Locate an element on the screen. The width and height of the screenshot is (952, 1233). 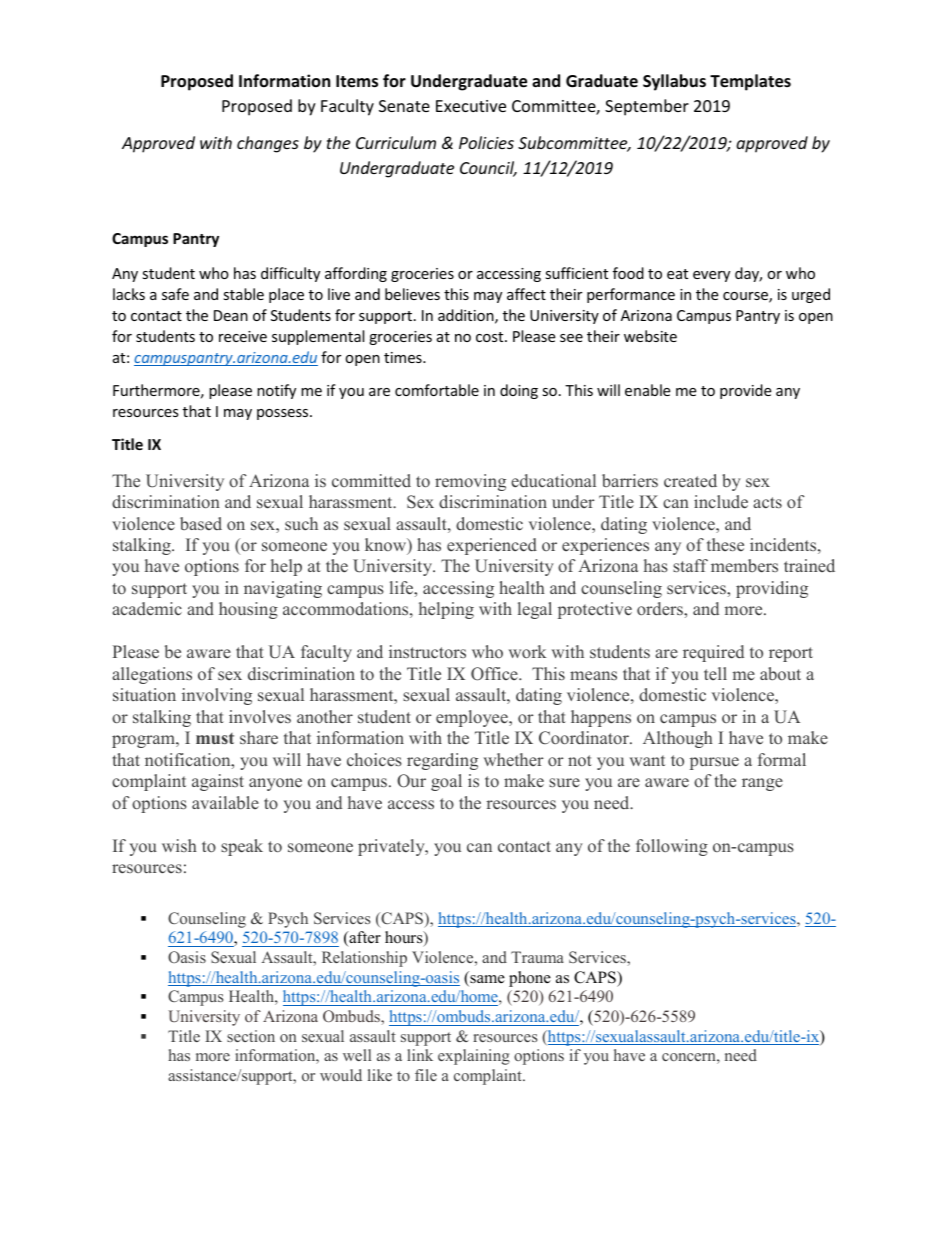
privately is located at coordinates (392, 847).
